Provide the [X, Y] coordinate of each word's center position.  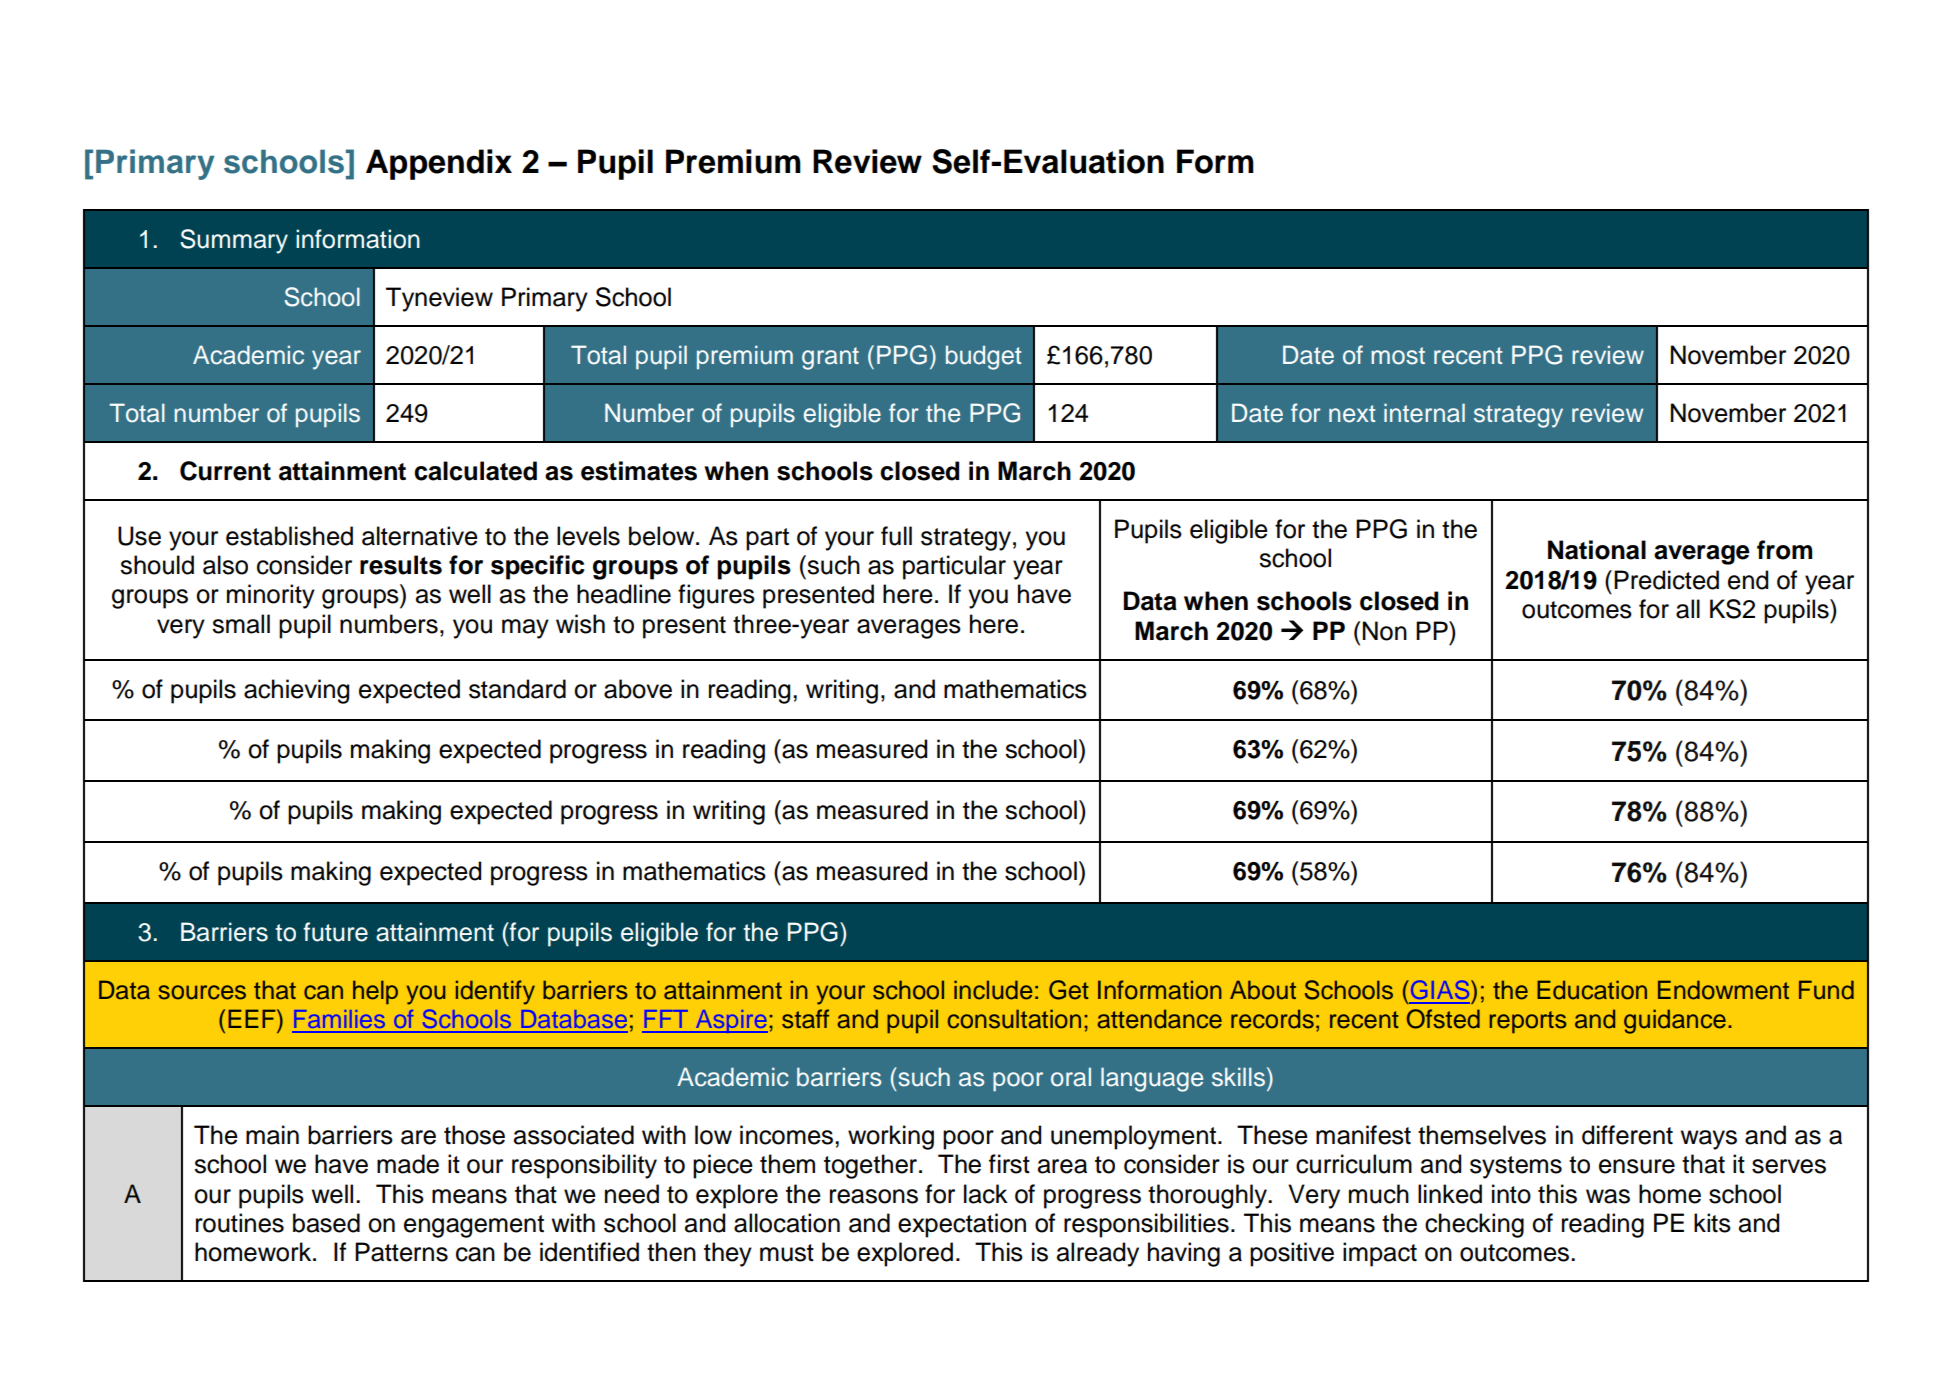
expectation [962, 1225]
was [1608, 1196]
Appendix [439, 164]
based [326, 1223]
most [1398, 356]
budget [984, 357]
